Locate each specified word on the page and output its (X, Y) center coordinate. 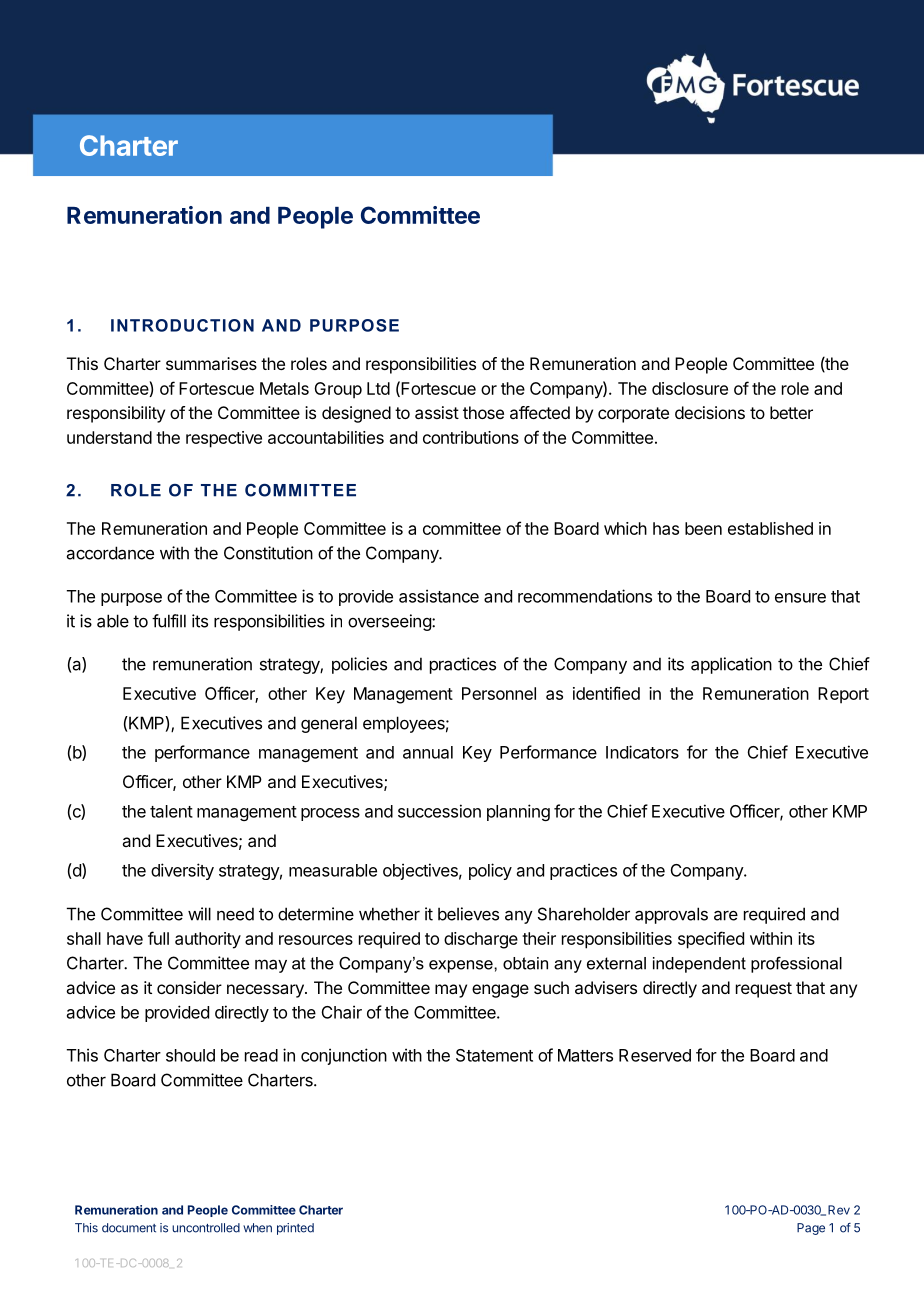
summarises (211, 363)
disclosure (690, 388)
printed (295, 1229)
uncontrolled (206, 1228)
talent (171, 811)
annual (428, 752)
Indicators (642, 752)
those (483, 412)
